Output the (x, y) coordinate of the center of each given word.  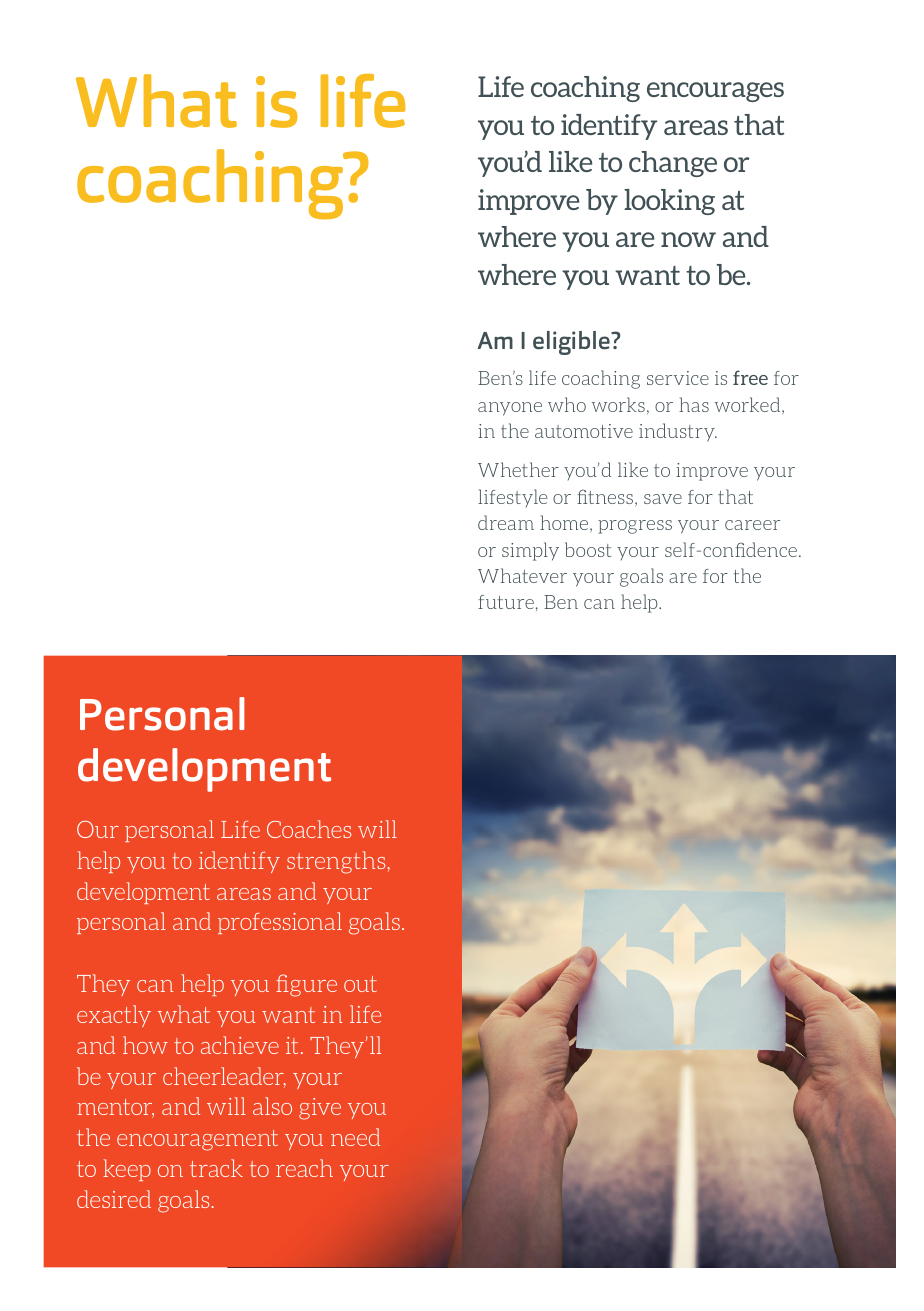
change (673, 164)
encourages (715, 92)
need (355, 1137)
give (320, 1109)
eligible (572, 343)
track (216, 1168)
